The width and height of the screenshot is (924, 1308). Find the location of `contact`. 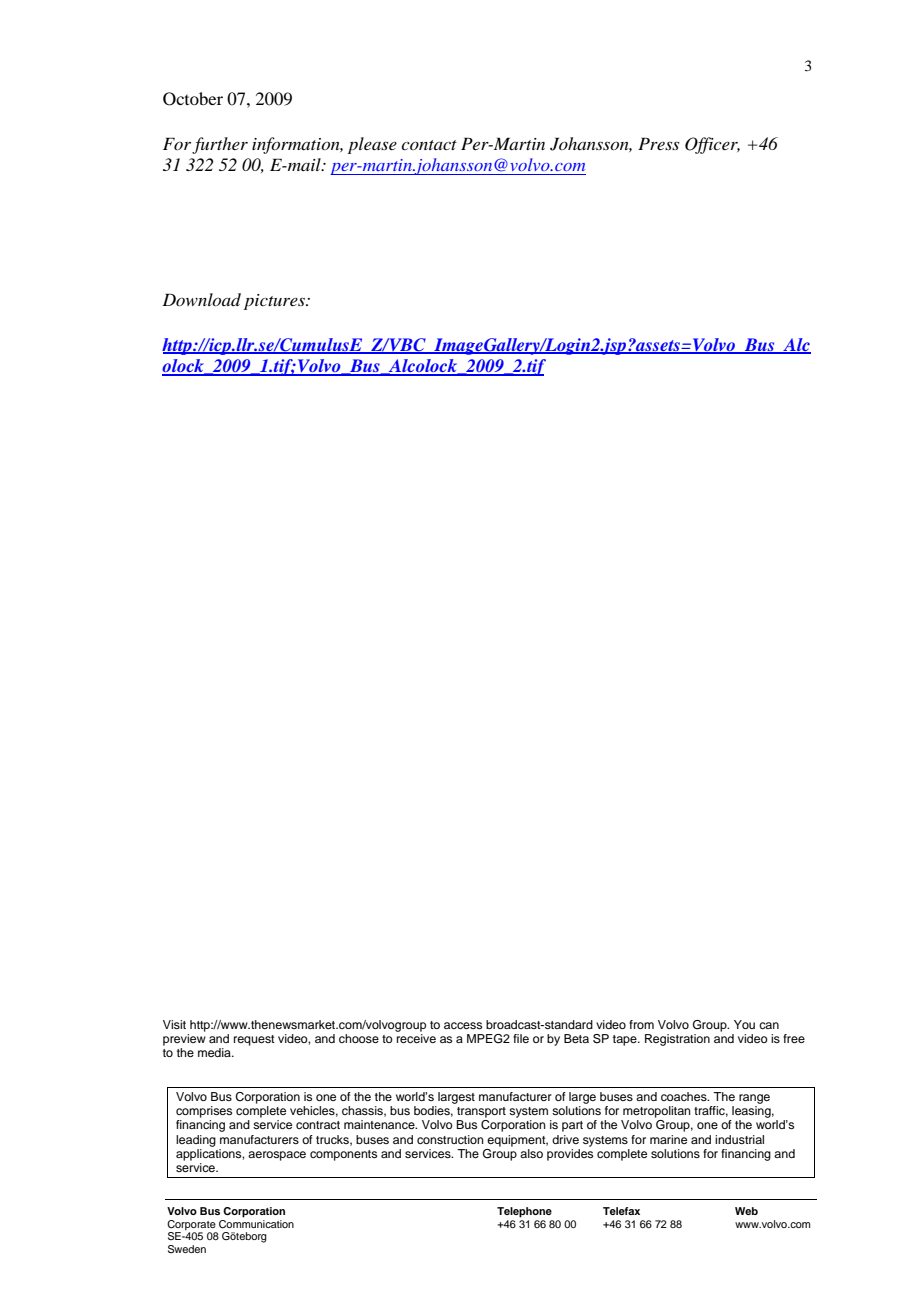

contact is located at coordinates (429, 145).
